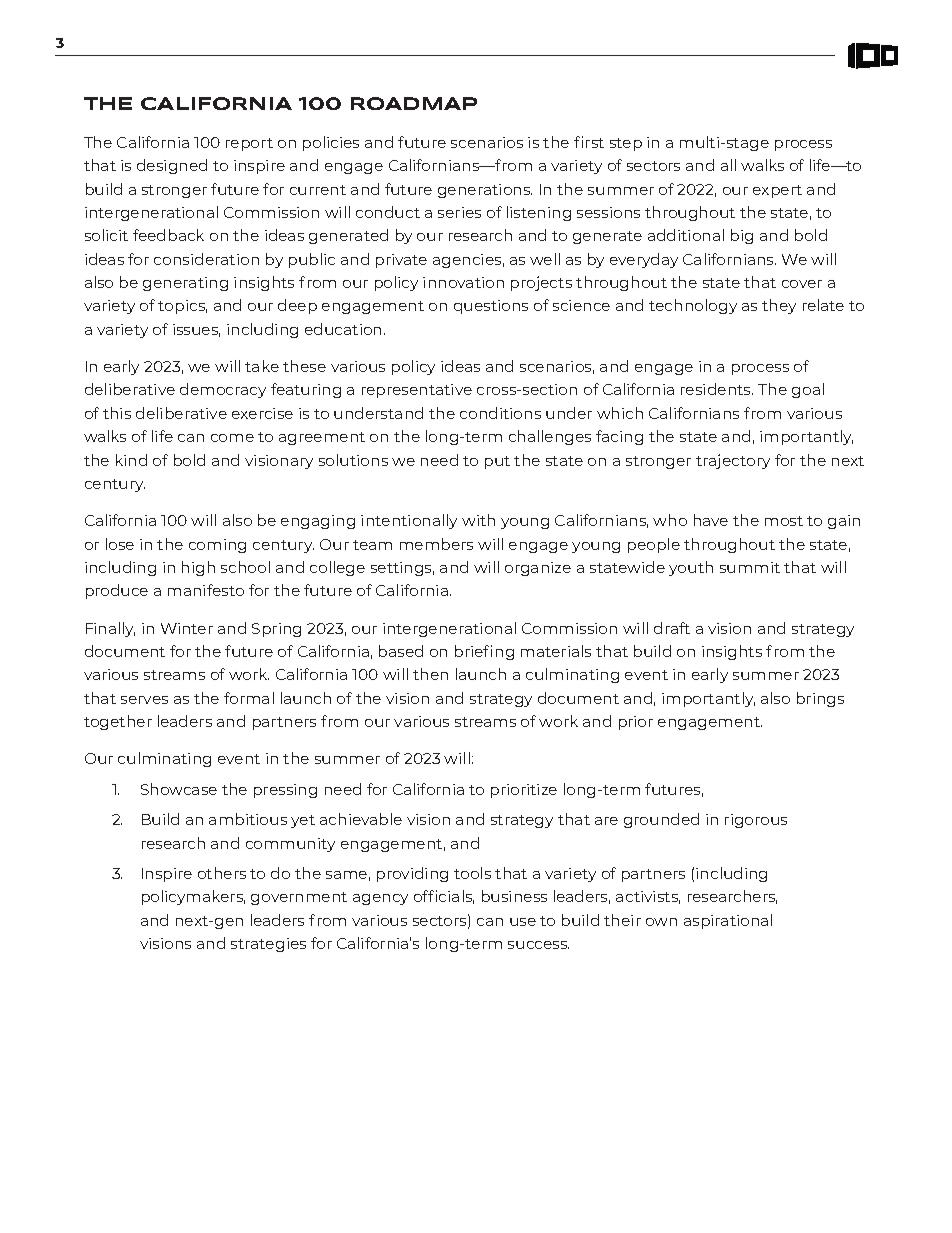 The height and width of the screenshot is (1233, 952). Describe the element at coordinates (249, 144) in the screenshot. I see `report` at that location.
